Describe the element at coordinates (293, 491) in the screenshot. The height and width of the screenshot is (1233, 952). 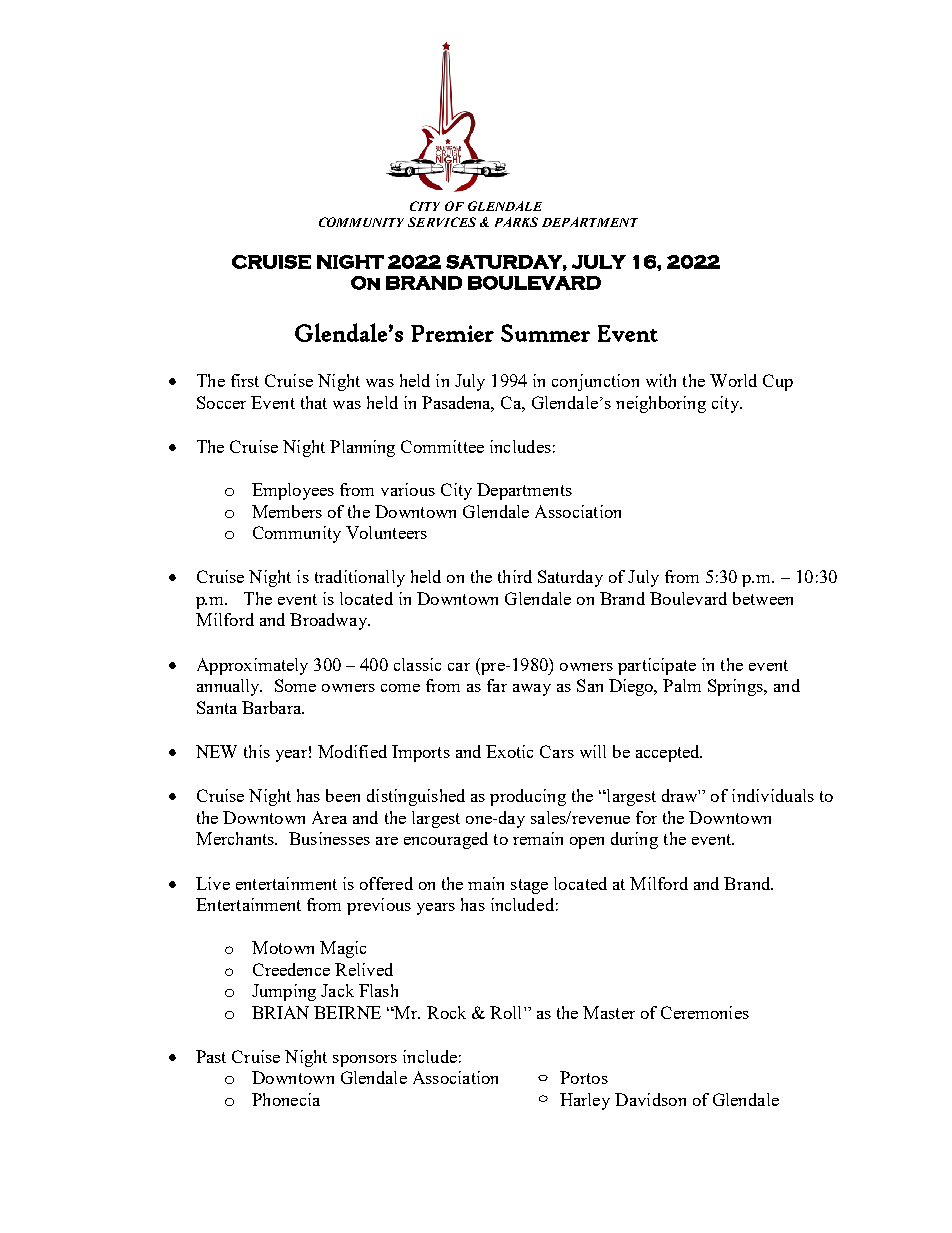
I see `Employees` at that location.
